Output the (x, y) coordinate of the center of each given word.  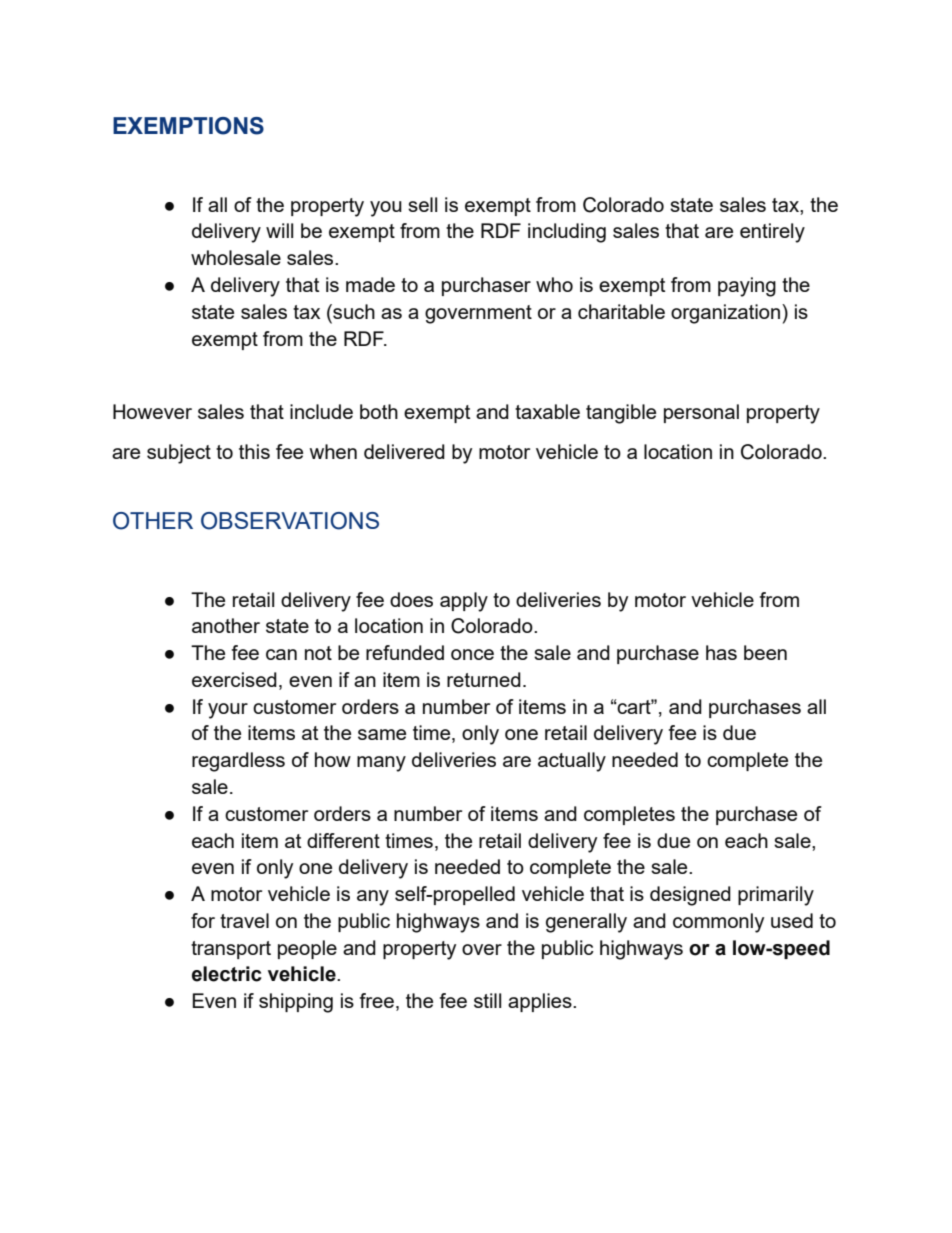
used (792, 920)
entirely (772, 233)
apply (464, 602)
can (281, 654)
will (279, 230)
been (765, 652)
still (487, 1000)
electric (227, 974)
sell (422, 204)
